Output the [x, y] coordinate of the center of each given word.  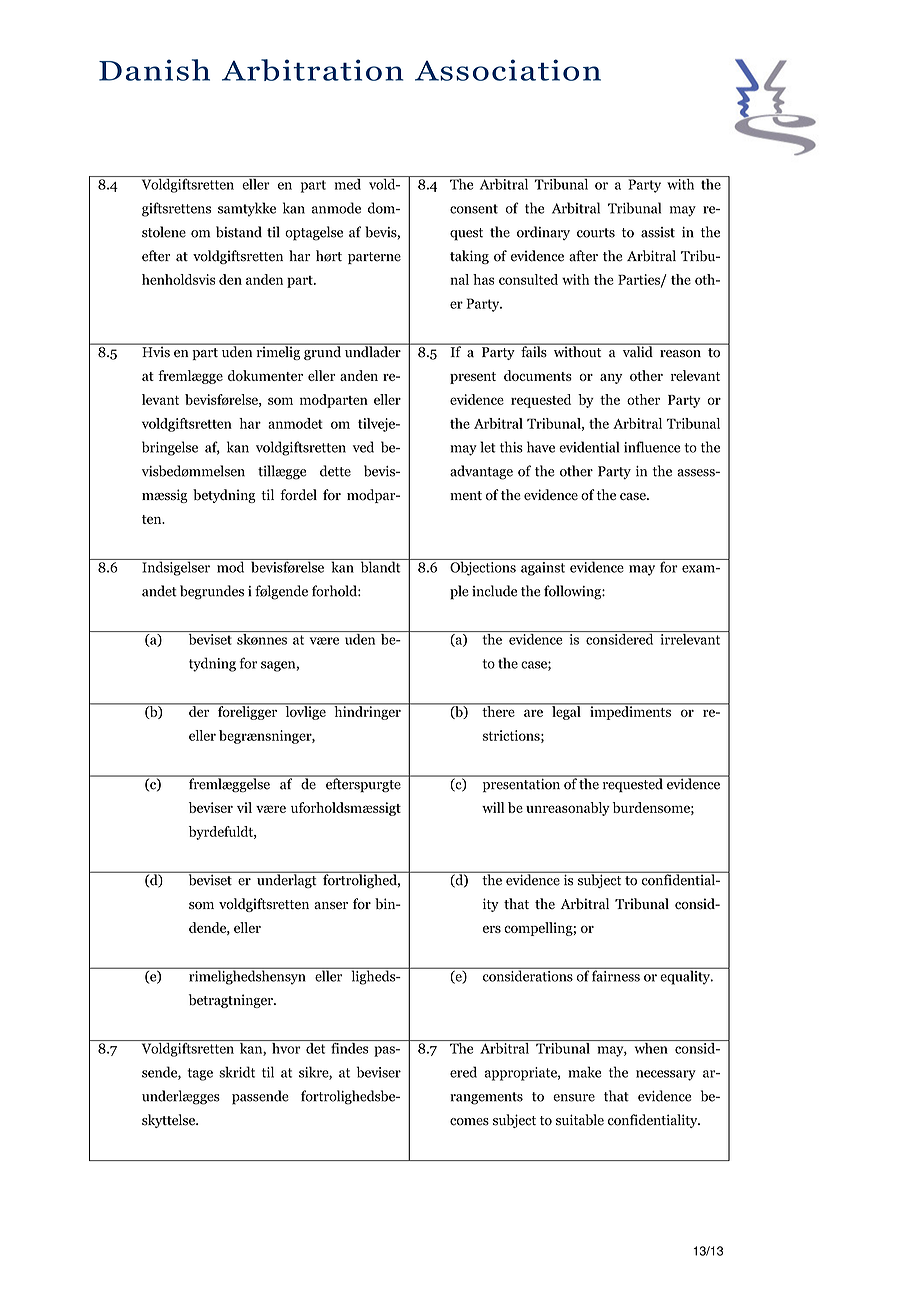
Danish [154, 70]
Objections [483, 567]
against [543, 567]
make [584, 1072]
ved [363, 447]
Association [508, 70]
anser [331, 906]
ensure [574, 1098]
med [347, 183]
